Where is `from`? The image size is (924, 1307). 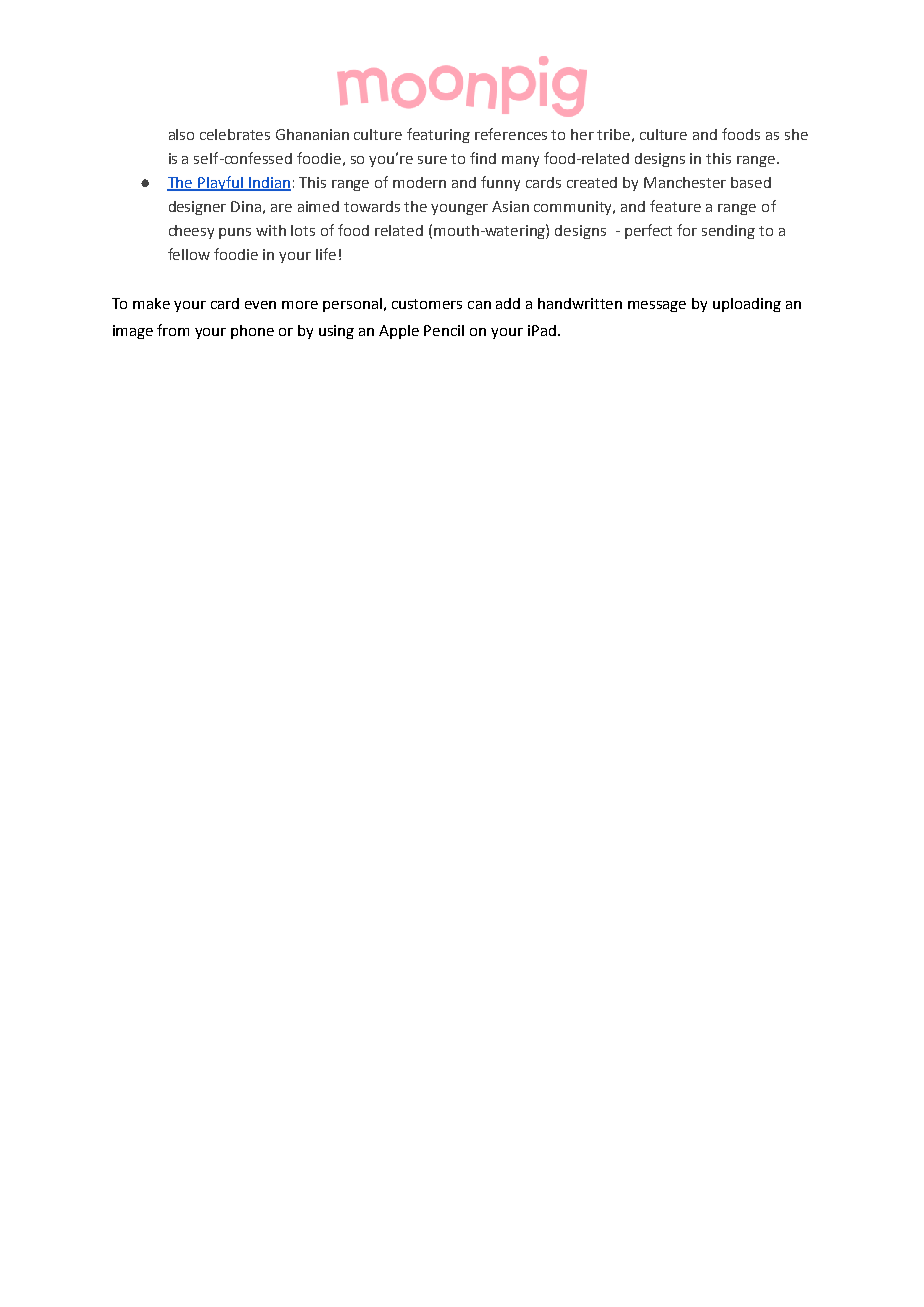
from is located at coordinates (173, 330).
